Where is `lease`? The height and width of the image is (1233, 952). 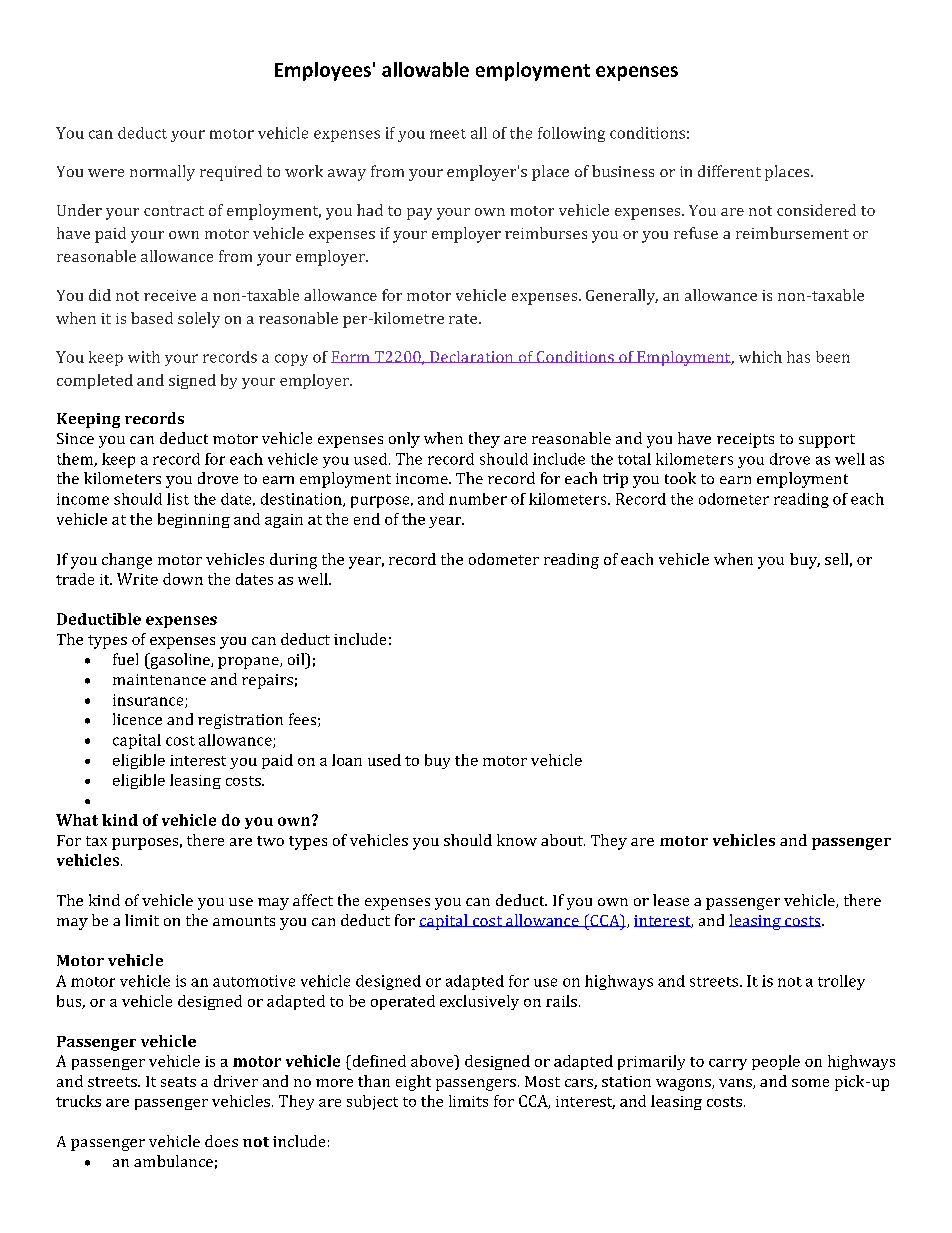 lease is located at coordinates (671, 900).
